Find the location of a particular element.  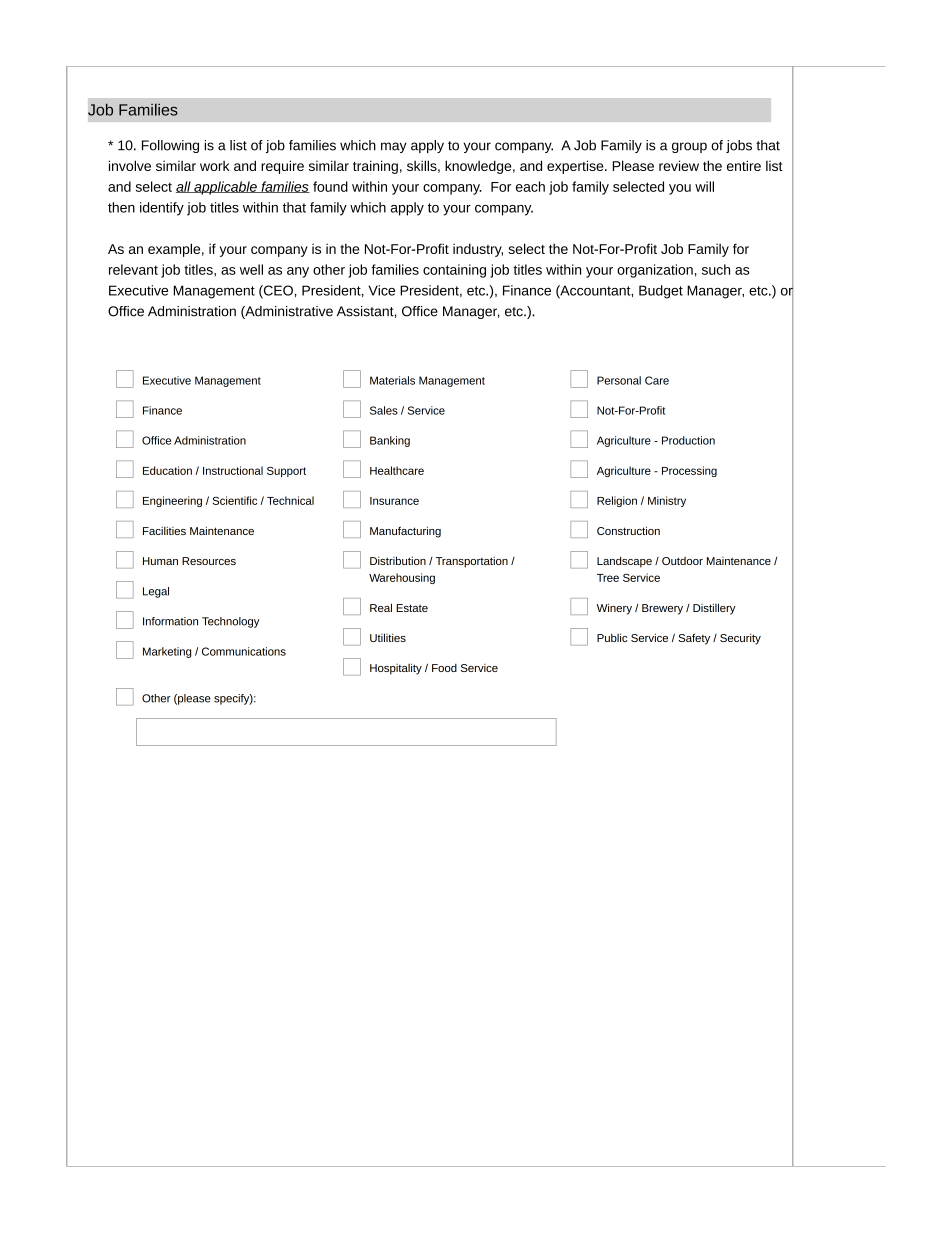

Budget is located at coordinates (661, 292).
